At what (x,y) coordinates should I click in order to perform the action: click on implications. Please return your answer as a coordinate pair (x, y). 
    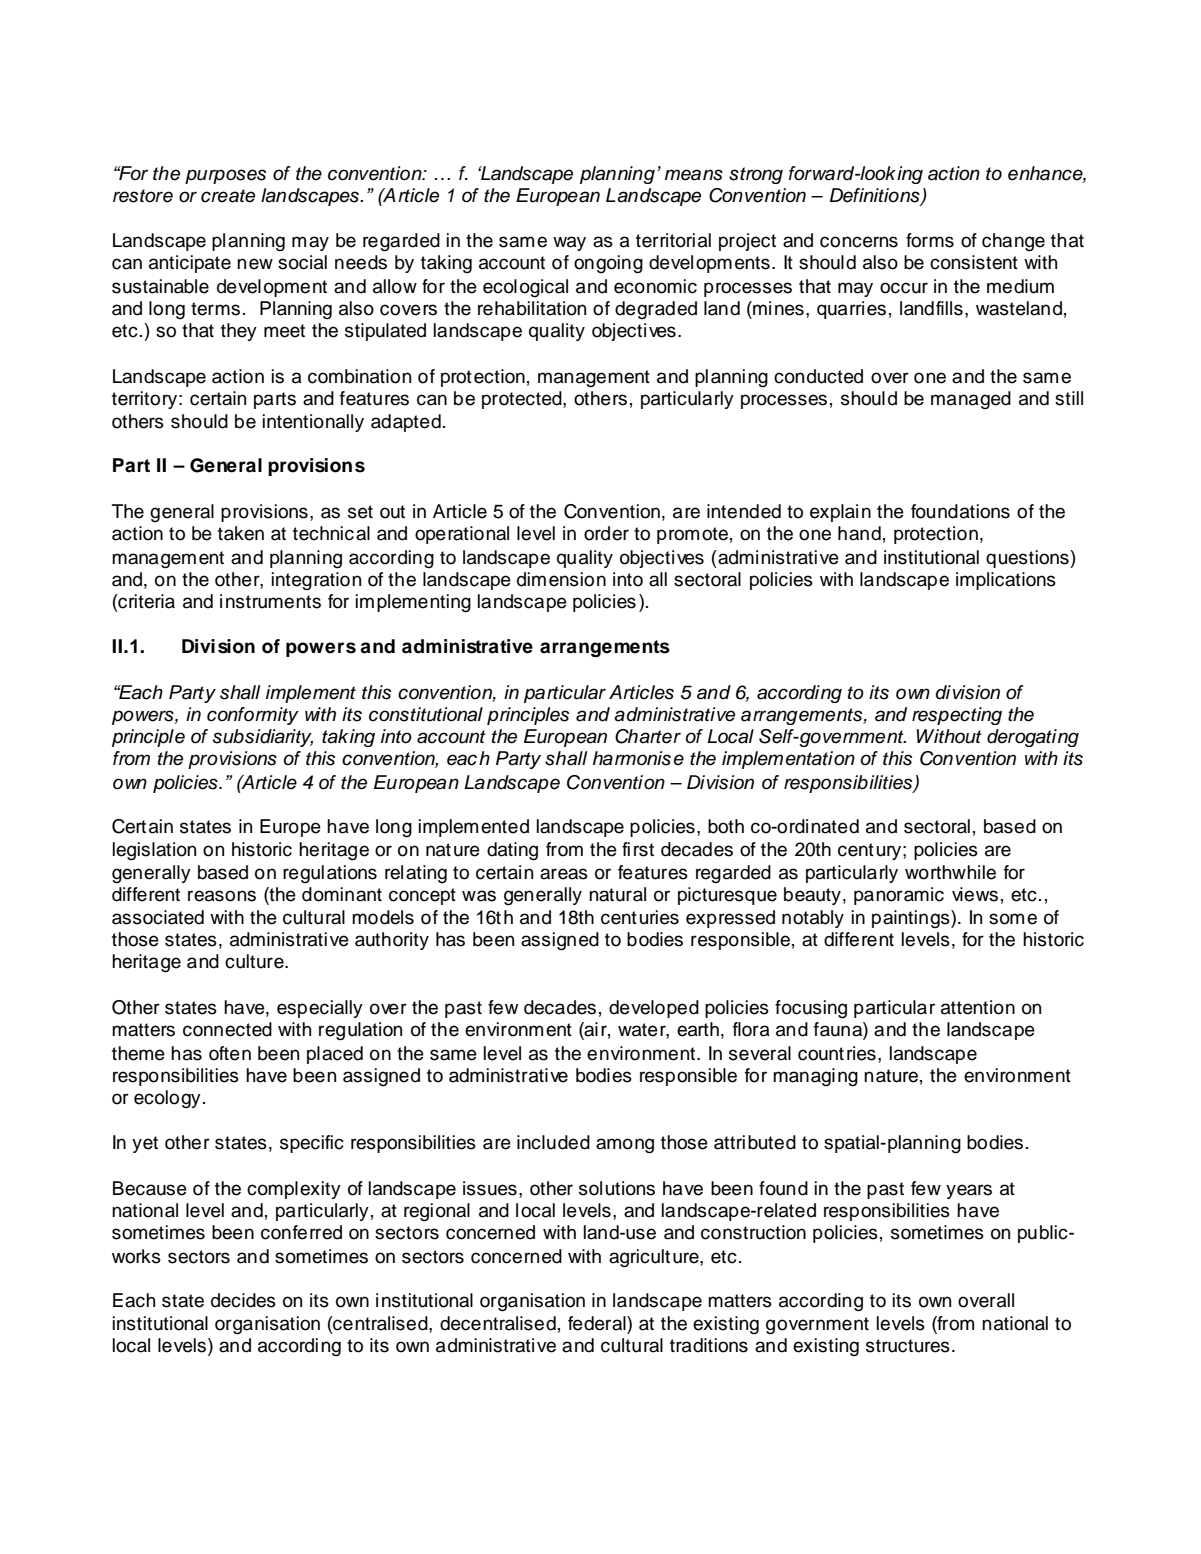
    Looking at the image, I should click on (1006, 581).
